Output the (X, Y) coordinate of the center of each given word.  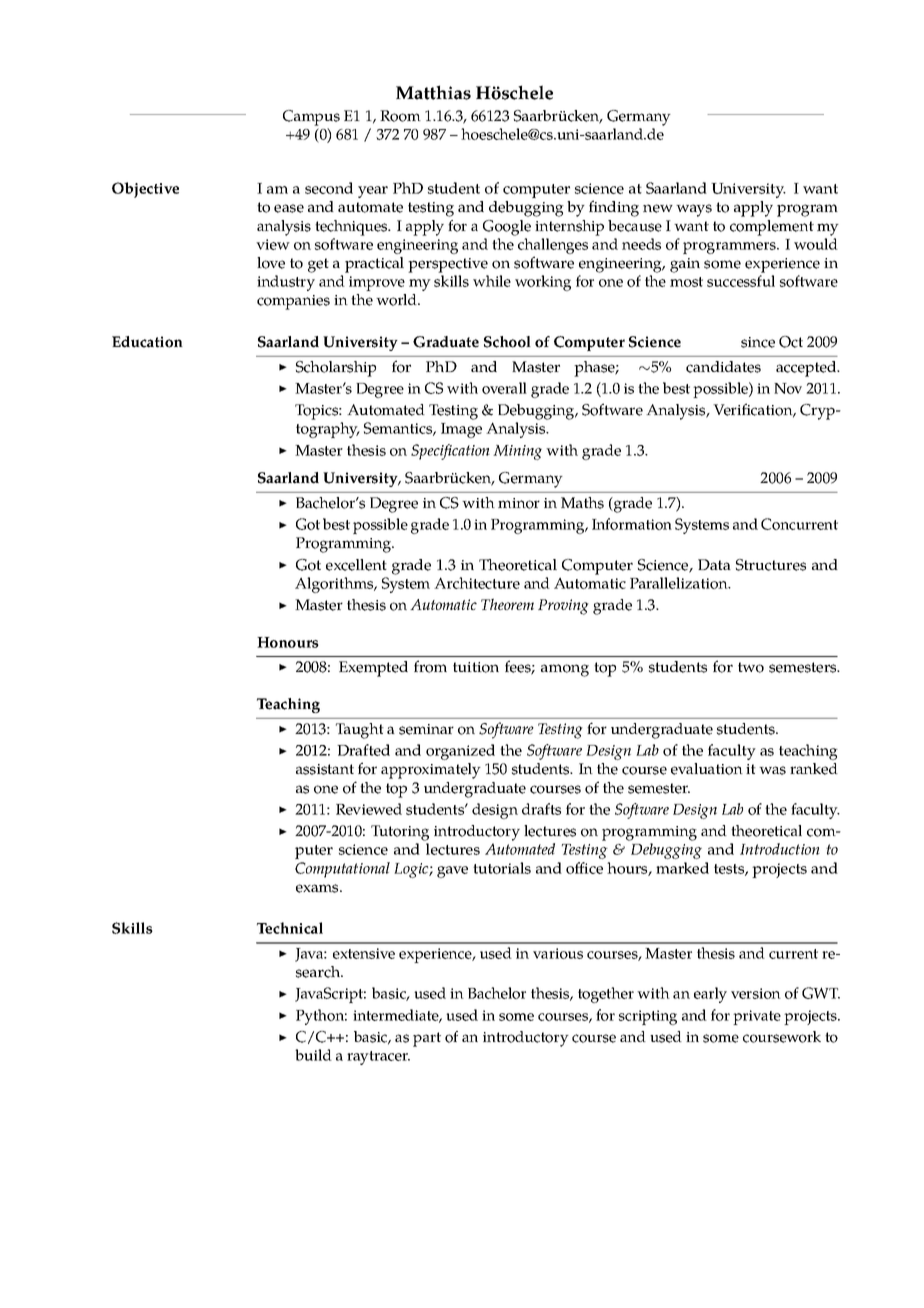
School (507, 342)
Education (147, 342)
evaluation (707, 769)
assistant (325, 769)
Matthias (433, 92)
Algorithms (335, 585)
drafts (541, 809)
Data (714, 564)
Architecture (477, 583)
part (427, 1039)
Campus (311, 118)
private (757, 1017)
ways (694, 210)
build (313, 1055)
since (758, 342)
